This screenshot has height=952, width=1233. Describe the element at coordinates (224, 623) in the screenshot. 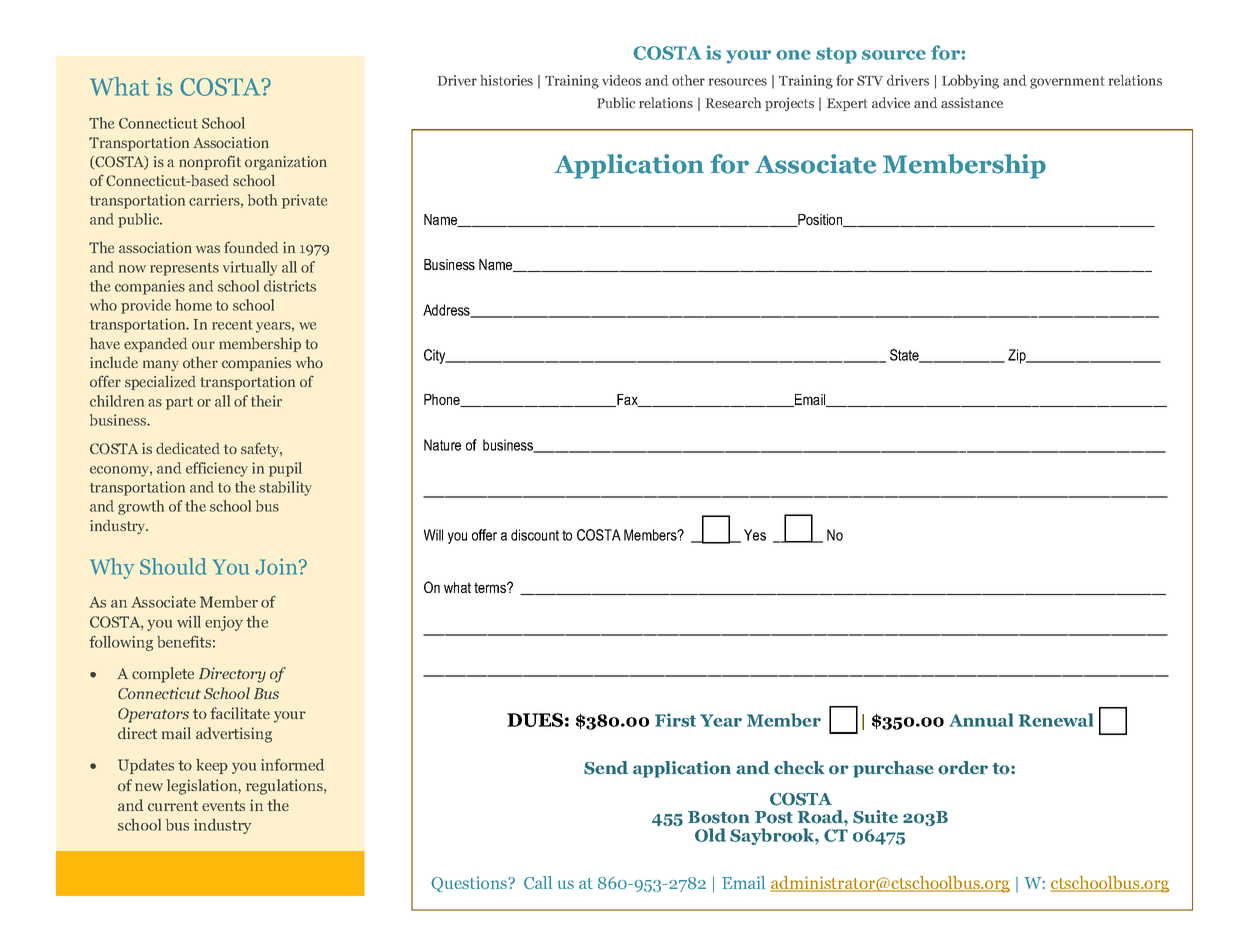

I see `enjoy` at that location.
